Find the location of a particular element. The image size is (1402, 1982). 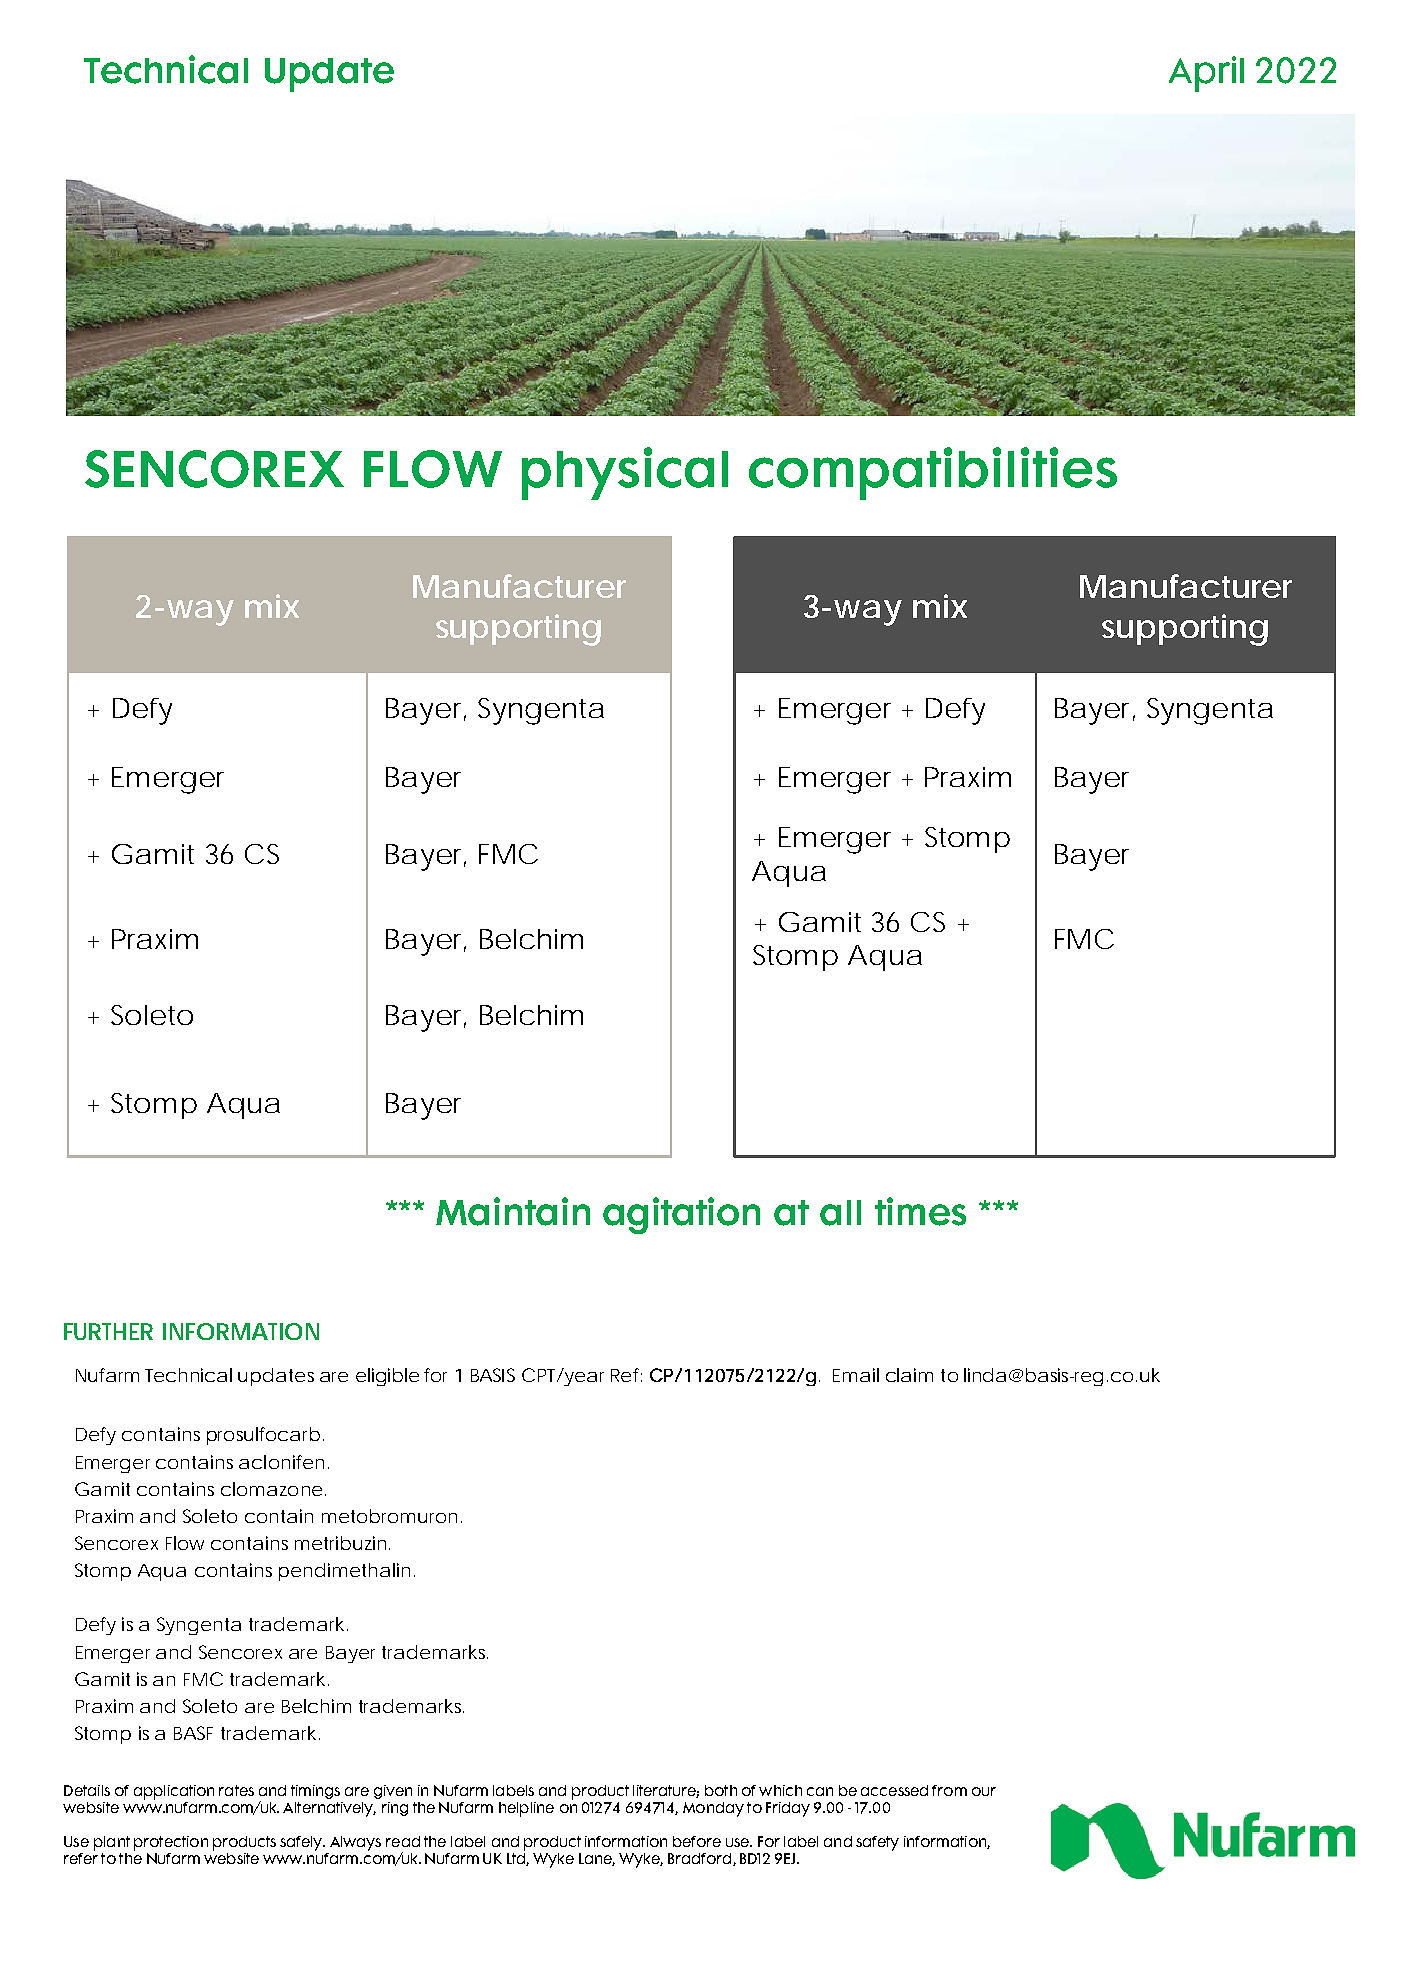

times is located at coordinates (920, 1211).
